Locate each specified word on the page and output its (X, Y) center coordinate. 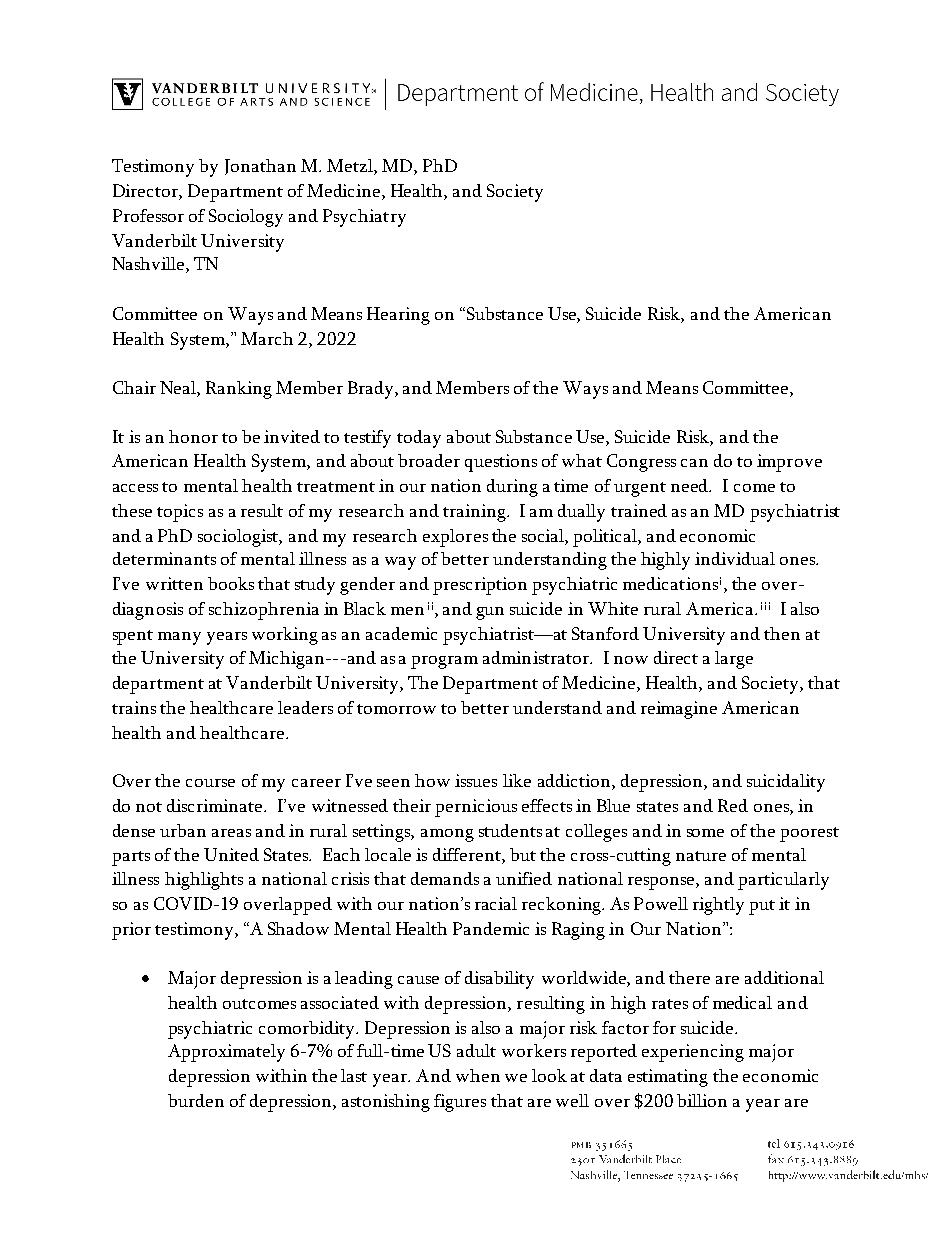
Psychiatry (364, 218)
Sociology (246, 218)
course (210, 783)
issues (476, 780)
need (691, 485)
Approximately (226, 1053)
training (476, 513)
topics (180, 513)
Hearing (398, 316)
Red (733, 805)
